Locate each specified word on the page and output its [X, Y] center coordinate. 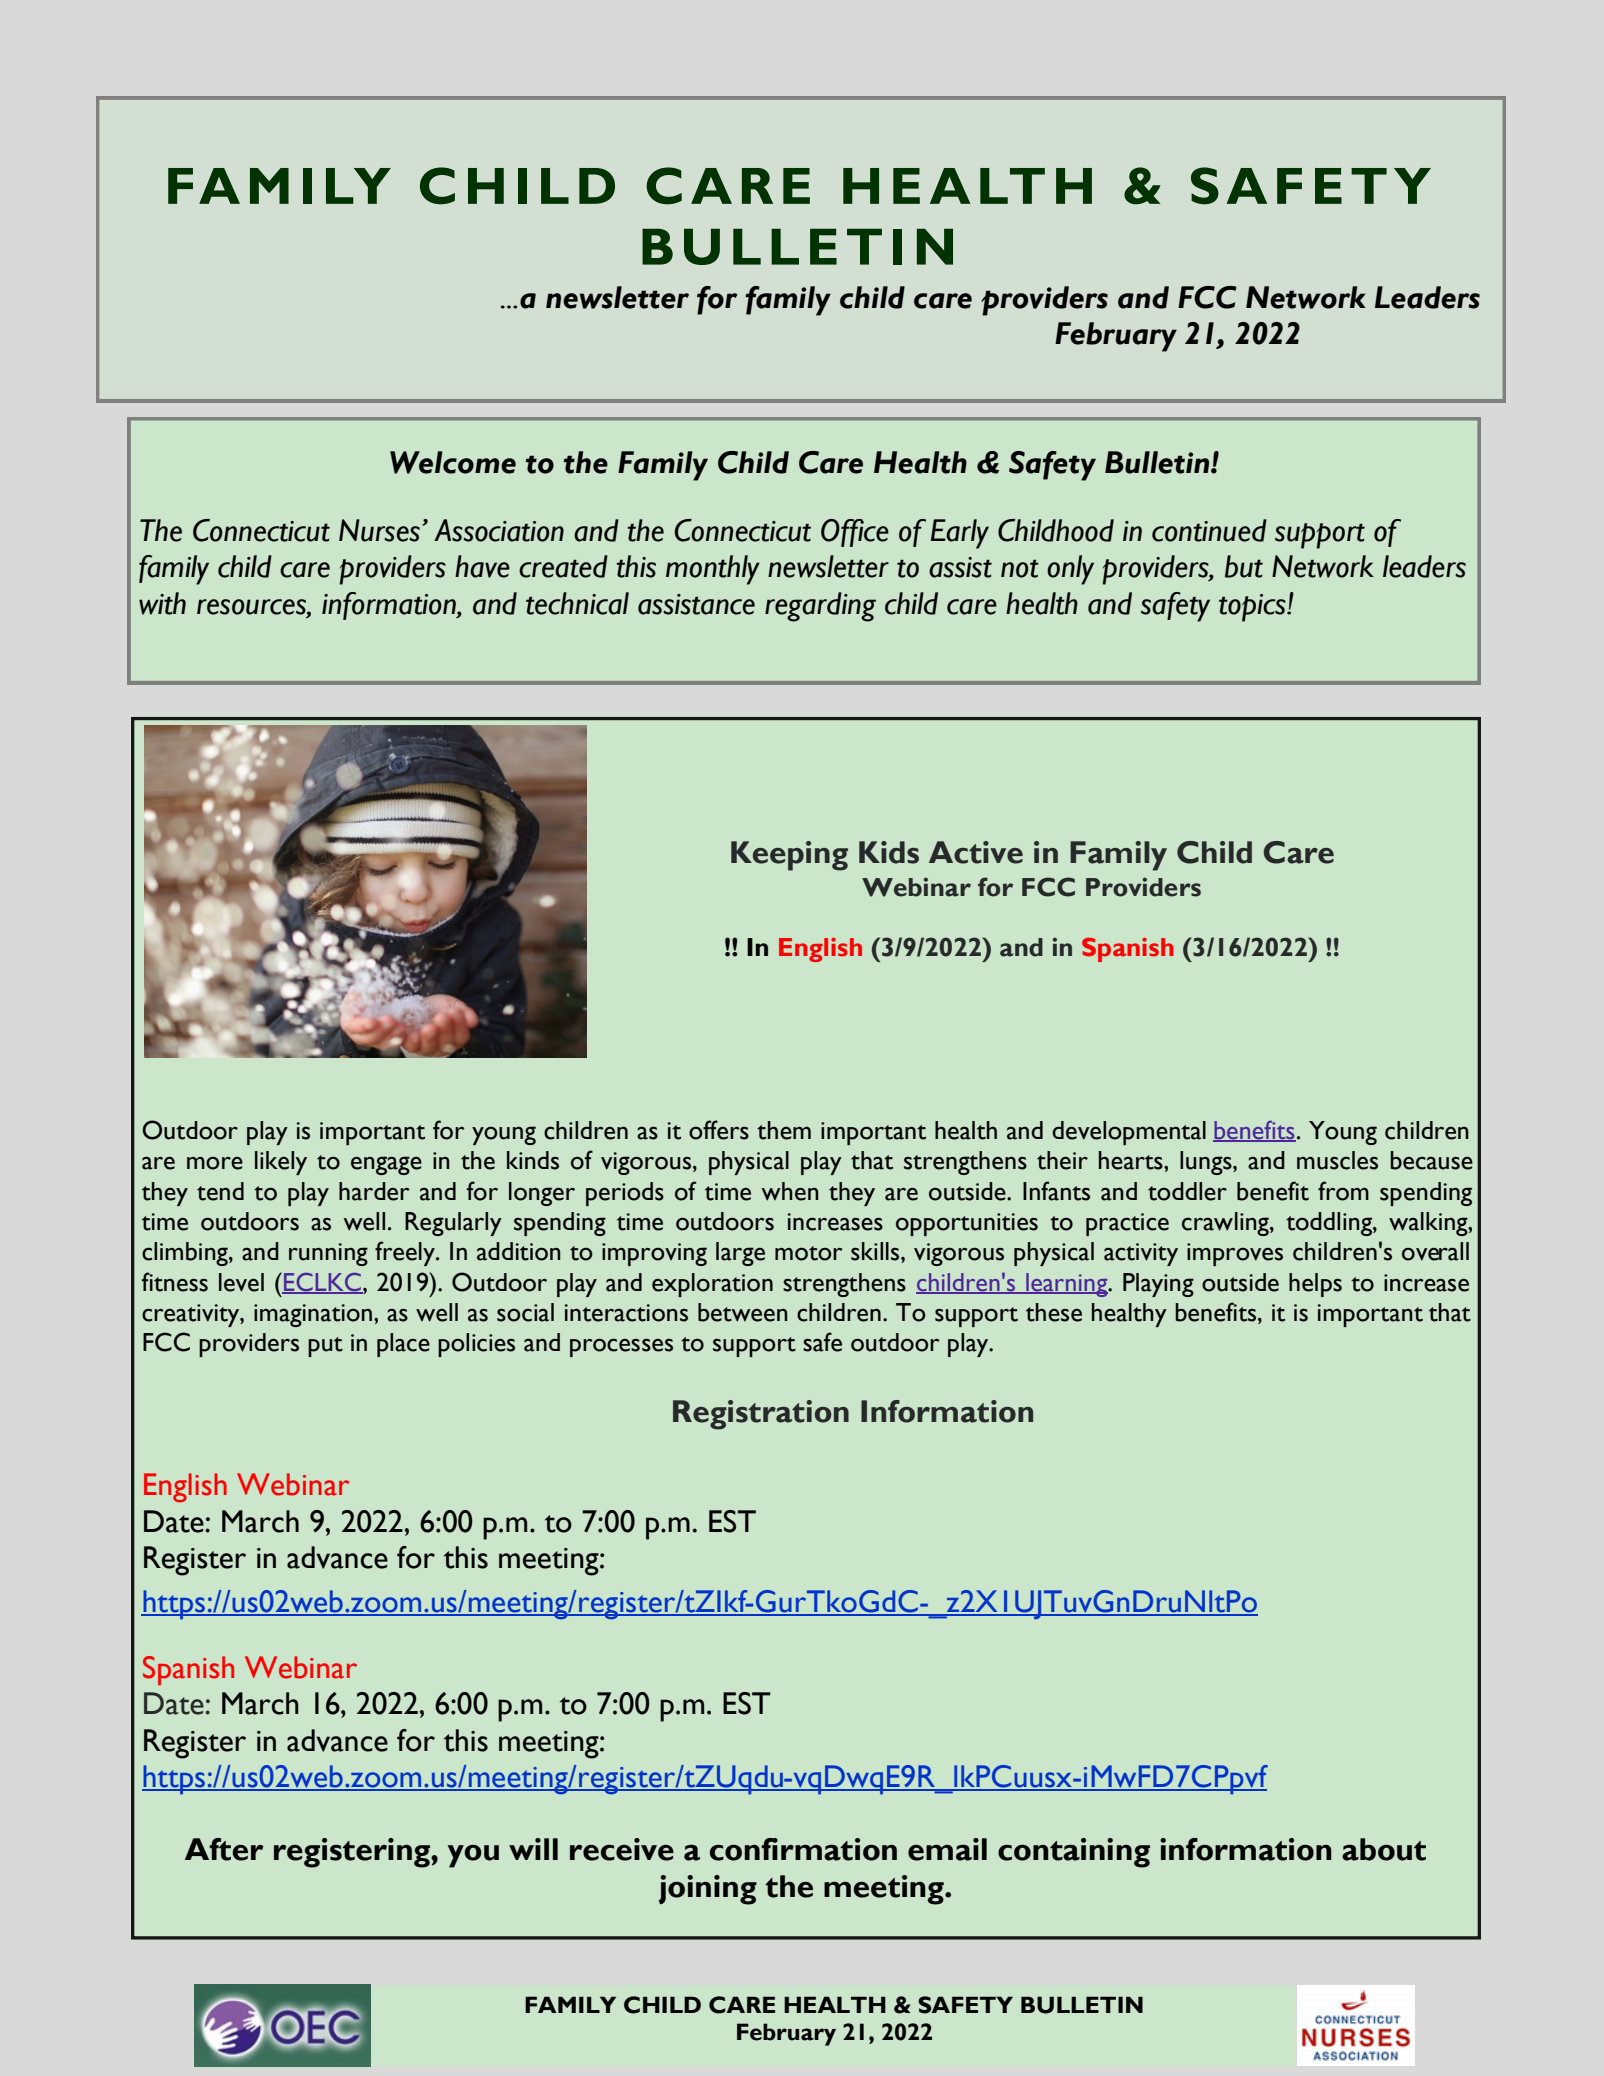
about [1384, 1849]
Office [855, 533]
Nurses [379, 530]
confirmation [803, 1849]
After [224, 1849]
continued [1209, 530]
